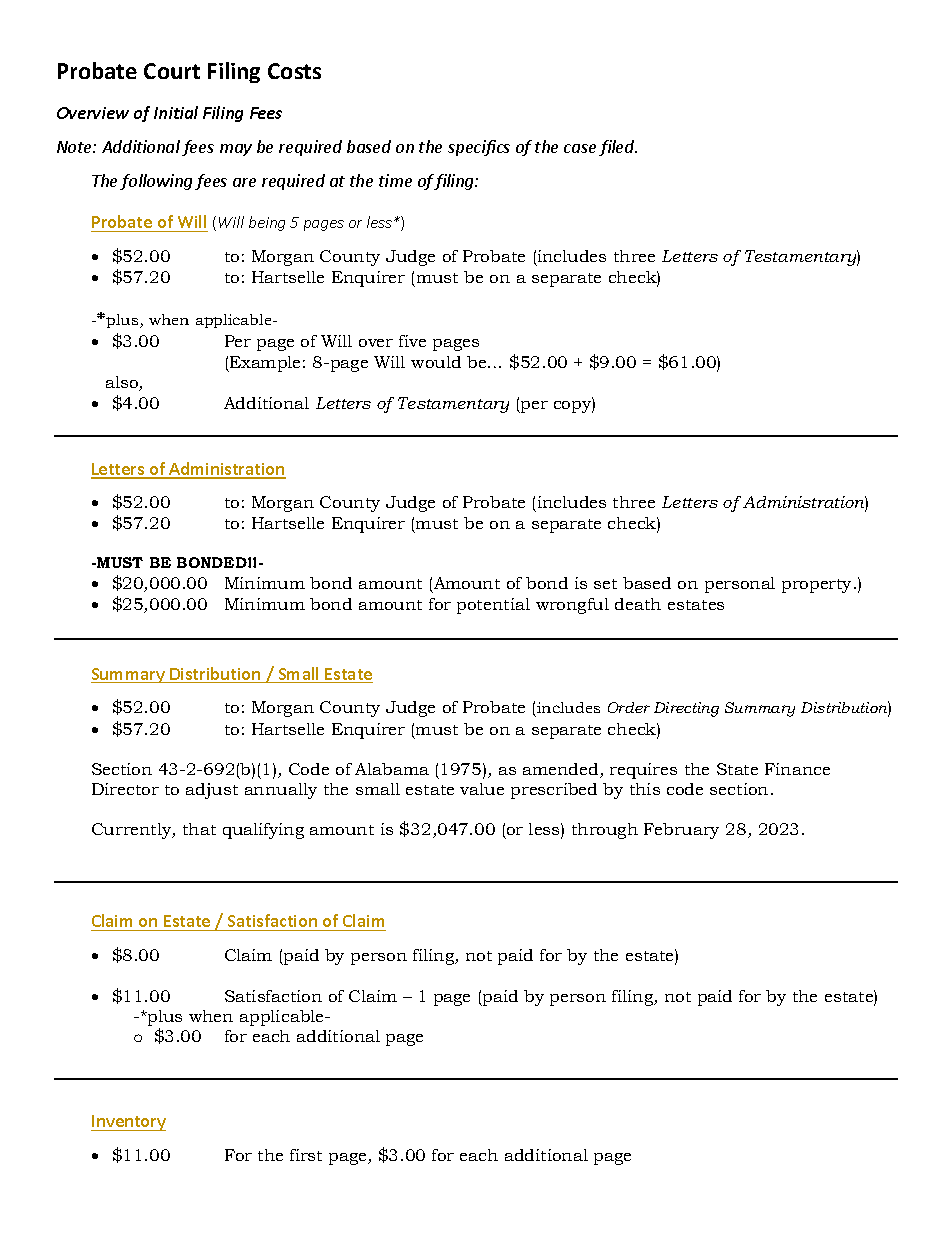 Image resolution: width=952 pixels, height=1233 pixels. I want to click on being, so click(267, 223).
